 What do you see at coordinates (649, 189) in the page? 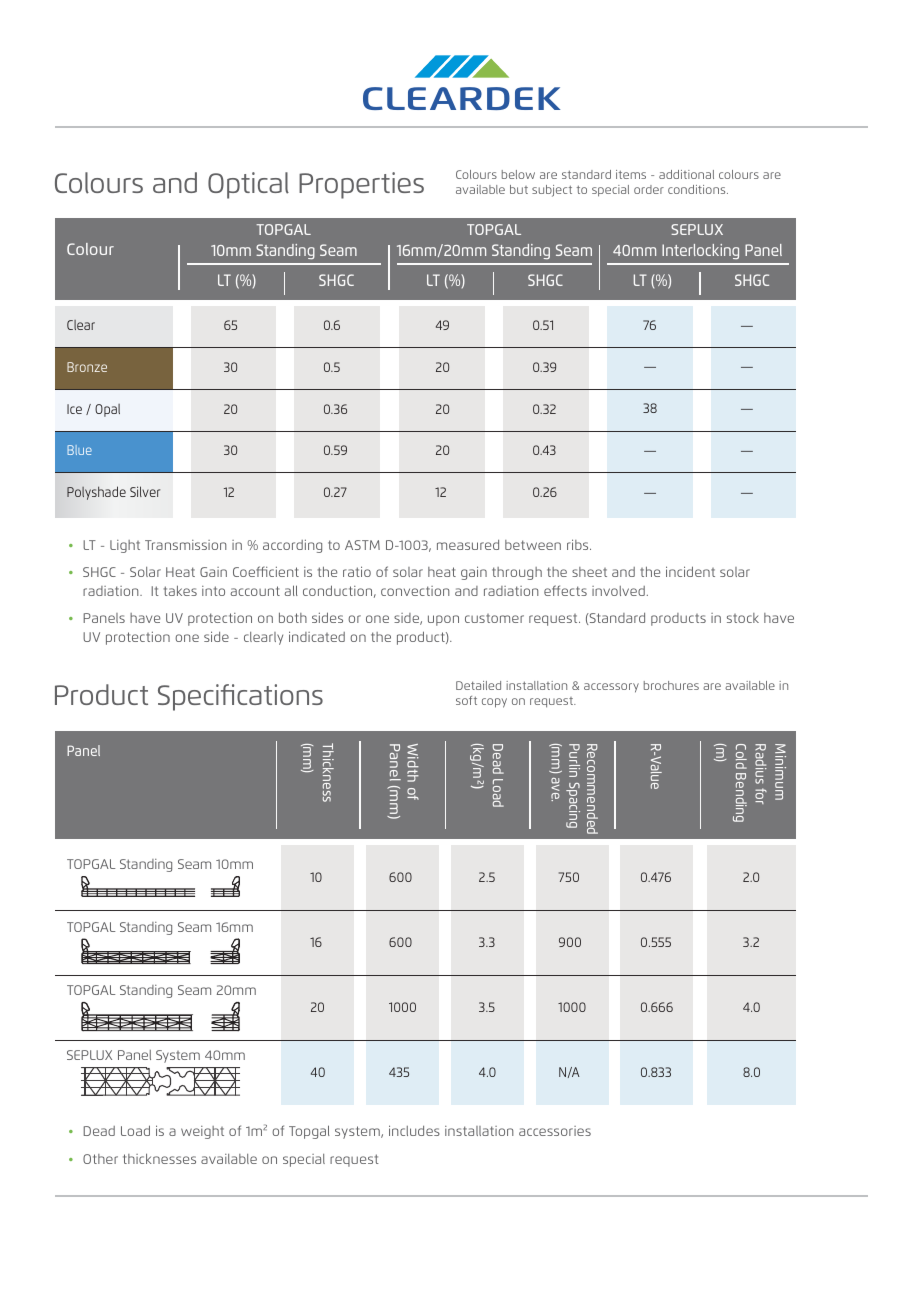
I see `order` at bounding box center [649, 189].
